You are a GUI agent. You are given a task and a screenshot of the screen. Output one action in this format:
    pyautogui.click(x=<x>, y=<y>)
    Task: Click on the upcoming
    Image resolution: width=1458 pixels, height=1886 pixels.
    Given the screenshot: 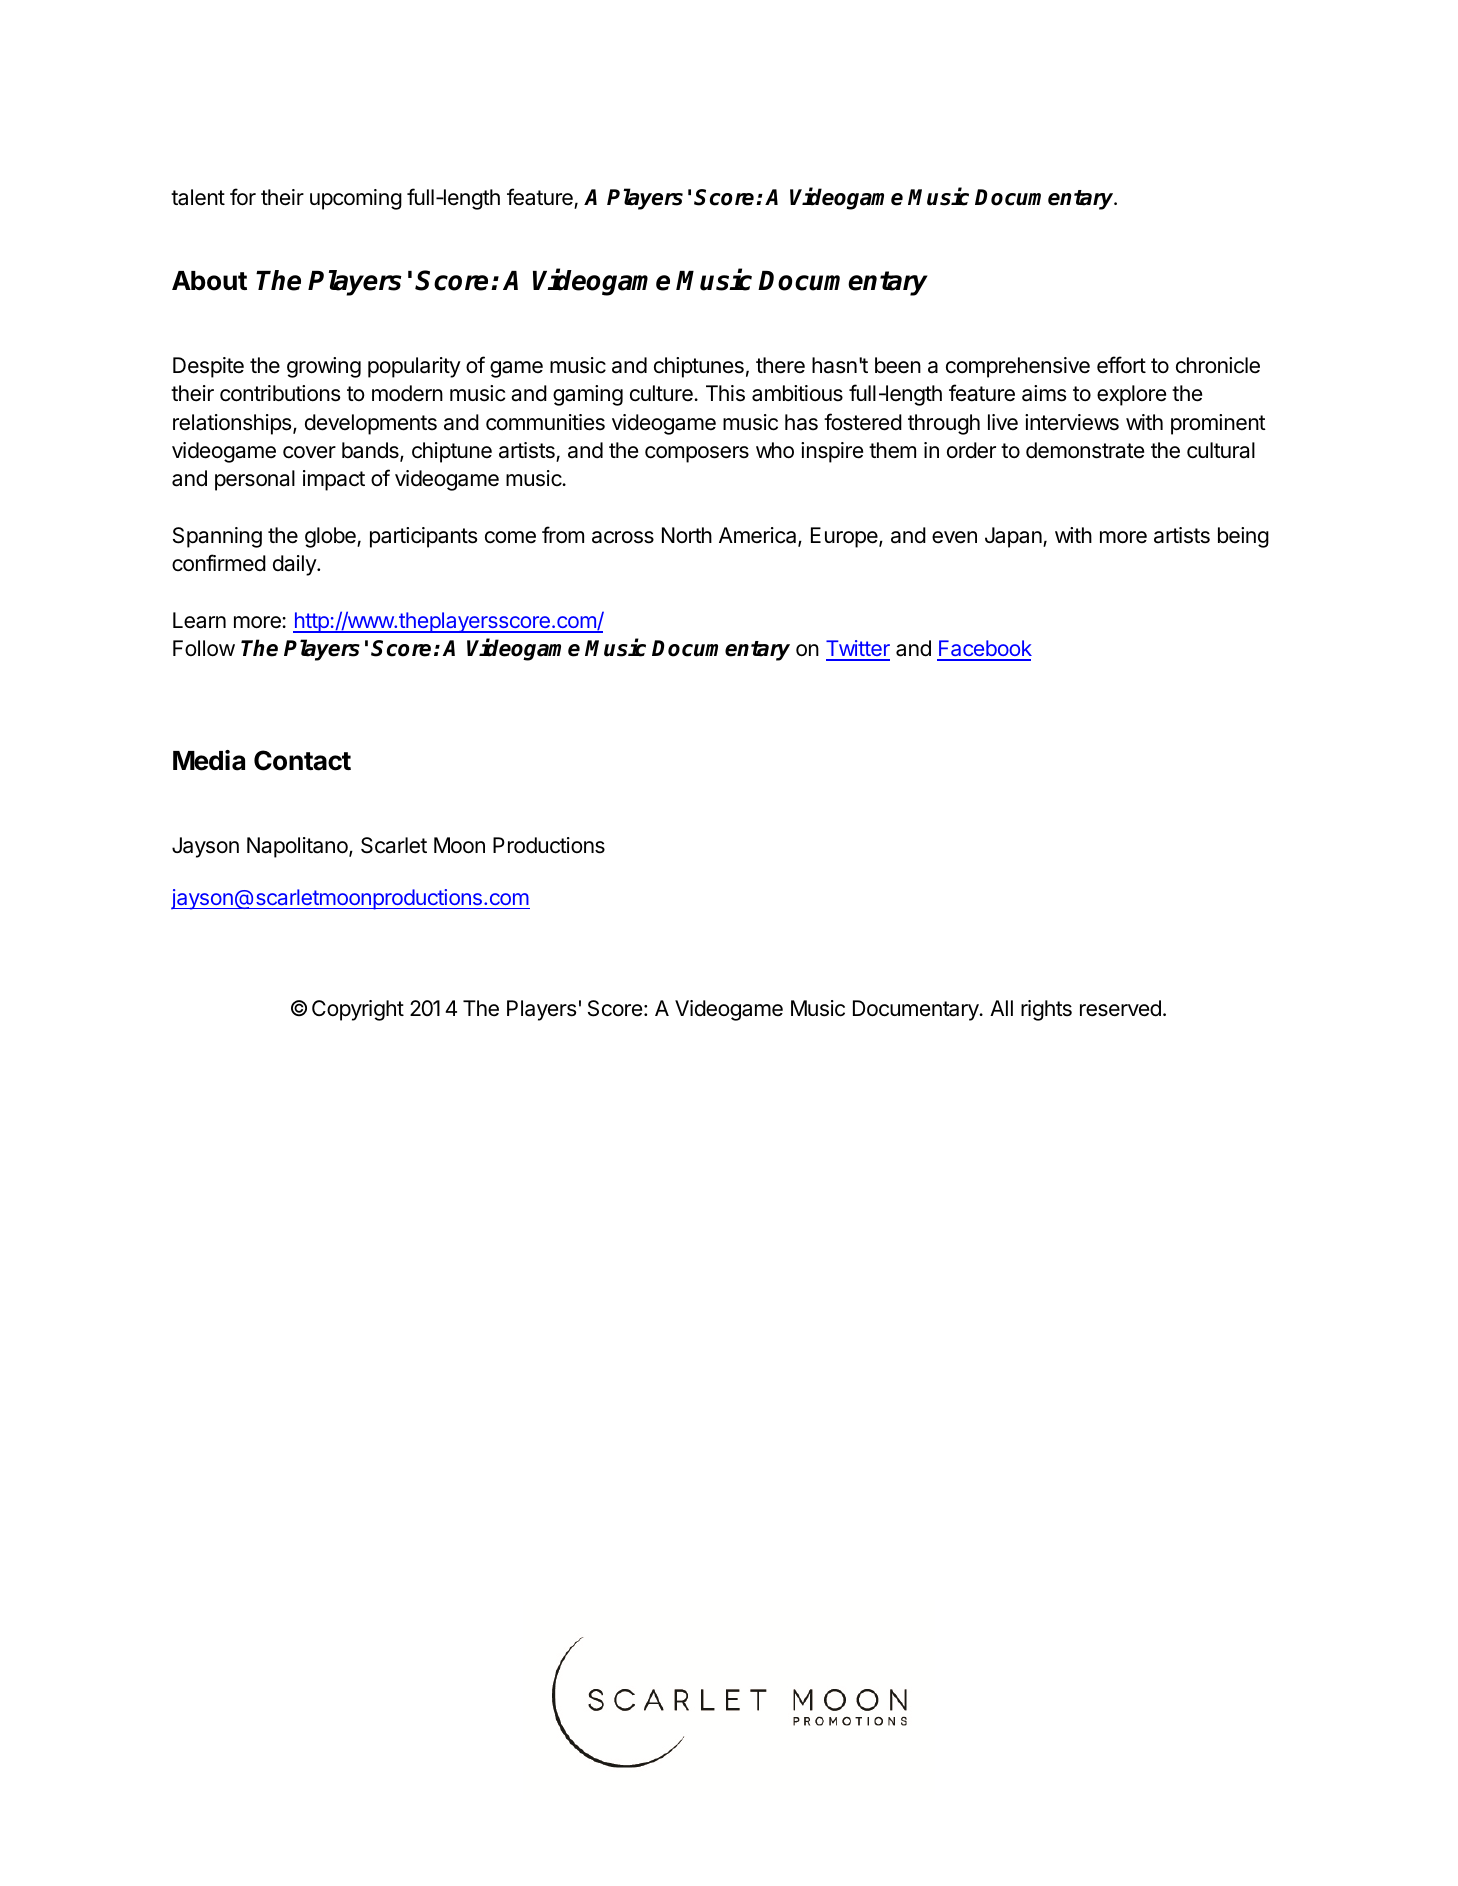 What is the action you would take?
    pyautogui.click(x=356, y=199)
